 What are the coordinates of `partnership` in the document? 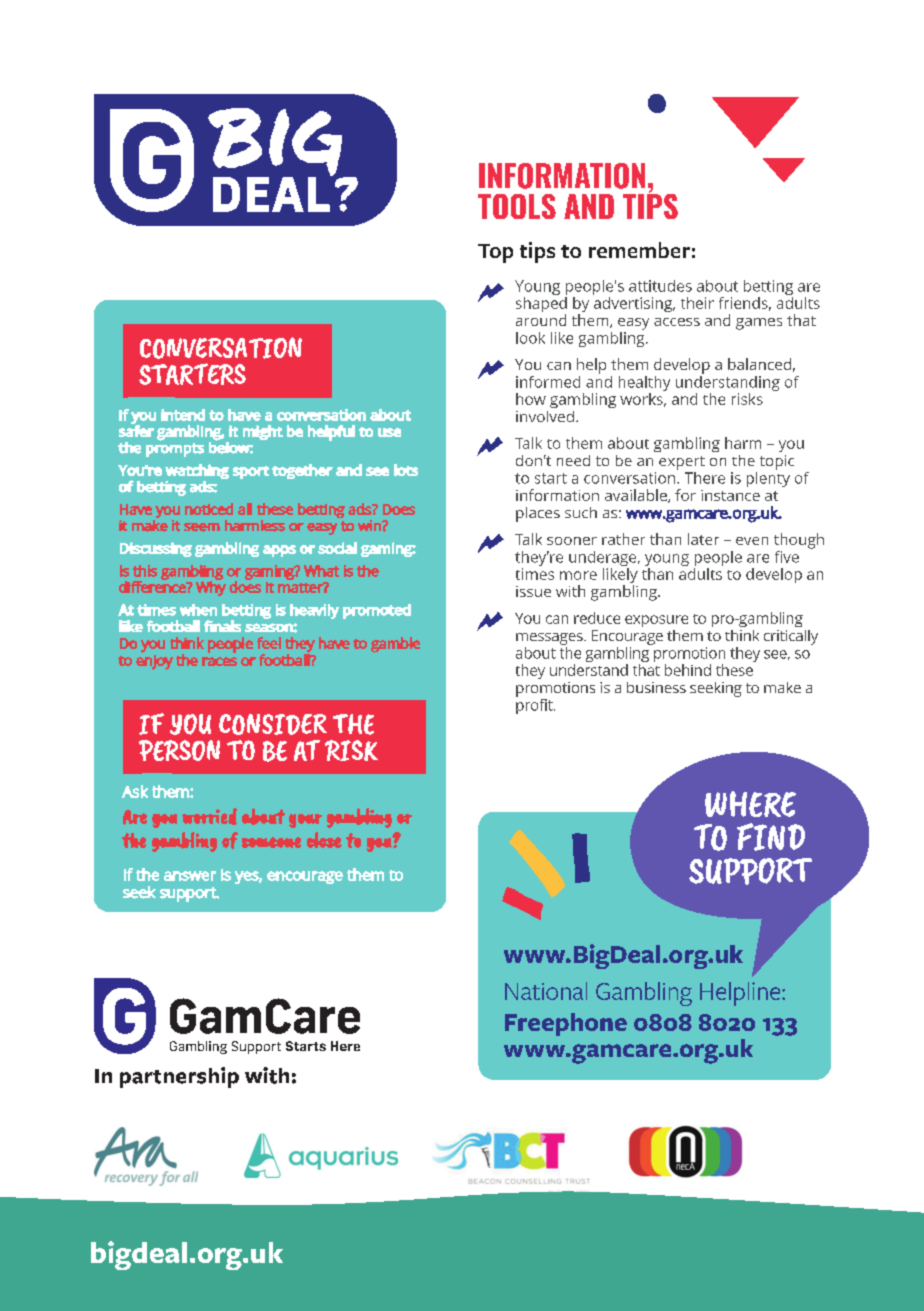 It's located at (179, 1077).
